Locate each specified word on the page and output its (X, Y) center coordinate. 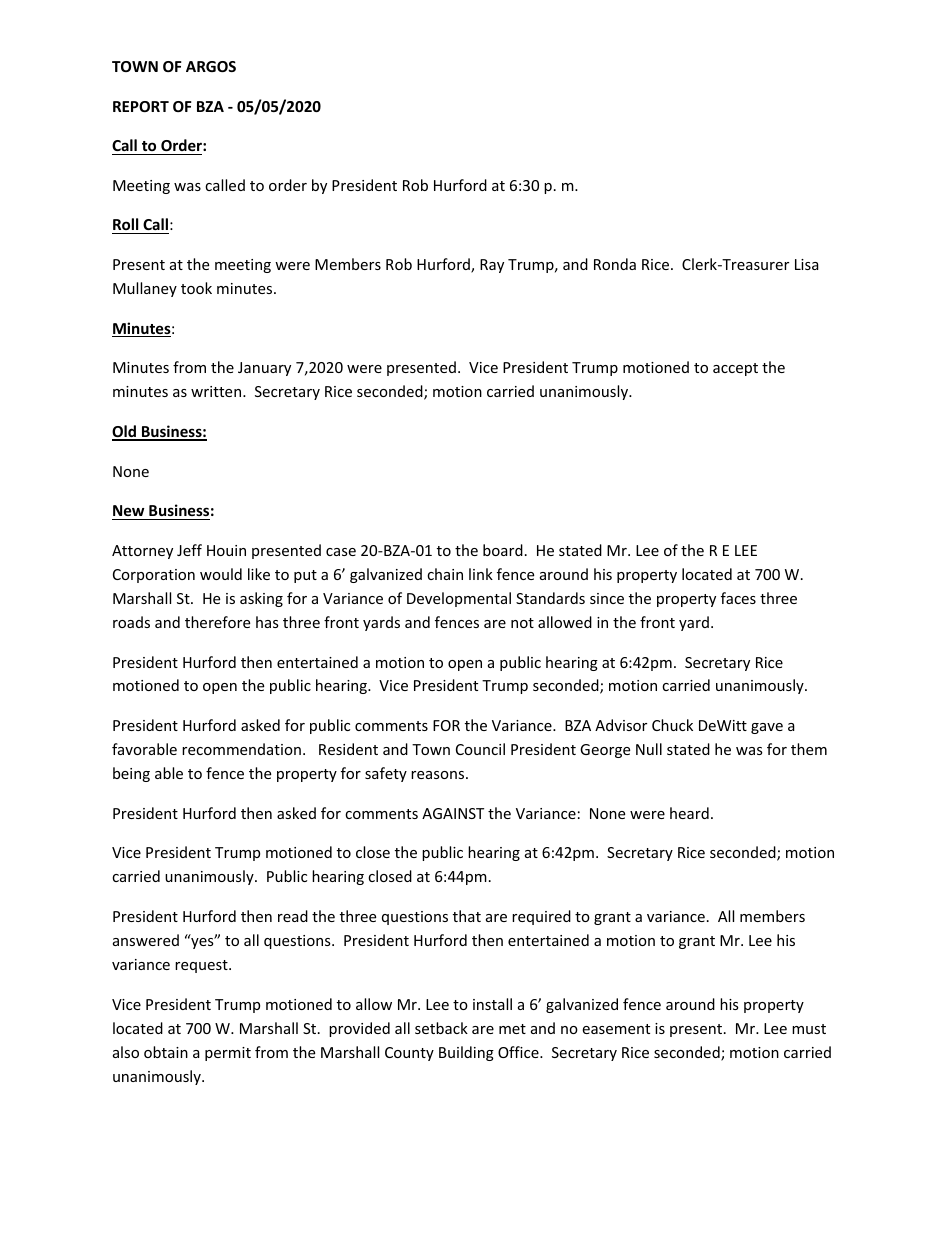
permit (228, 1054)
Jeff (189, 550)
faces (738, 598)
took (196, 288)
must (809, 1029)
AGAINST (453, 813)
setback (441, 1028)
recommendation (241, 749)
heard (689, 813)
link (481, 574)
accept (735, 369)
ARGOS (211, 66)
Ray (492, 266)
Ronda (615, 264)
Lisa (807, 264)
